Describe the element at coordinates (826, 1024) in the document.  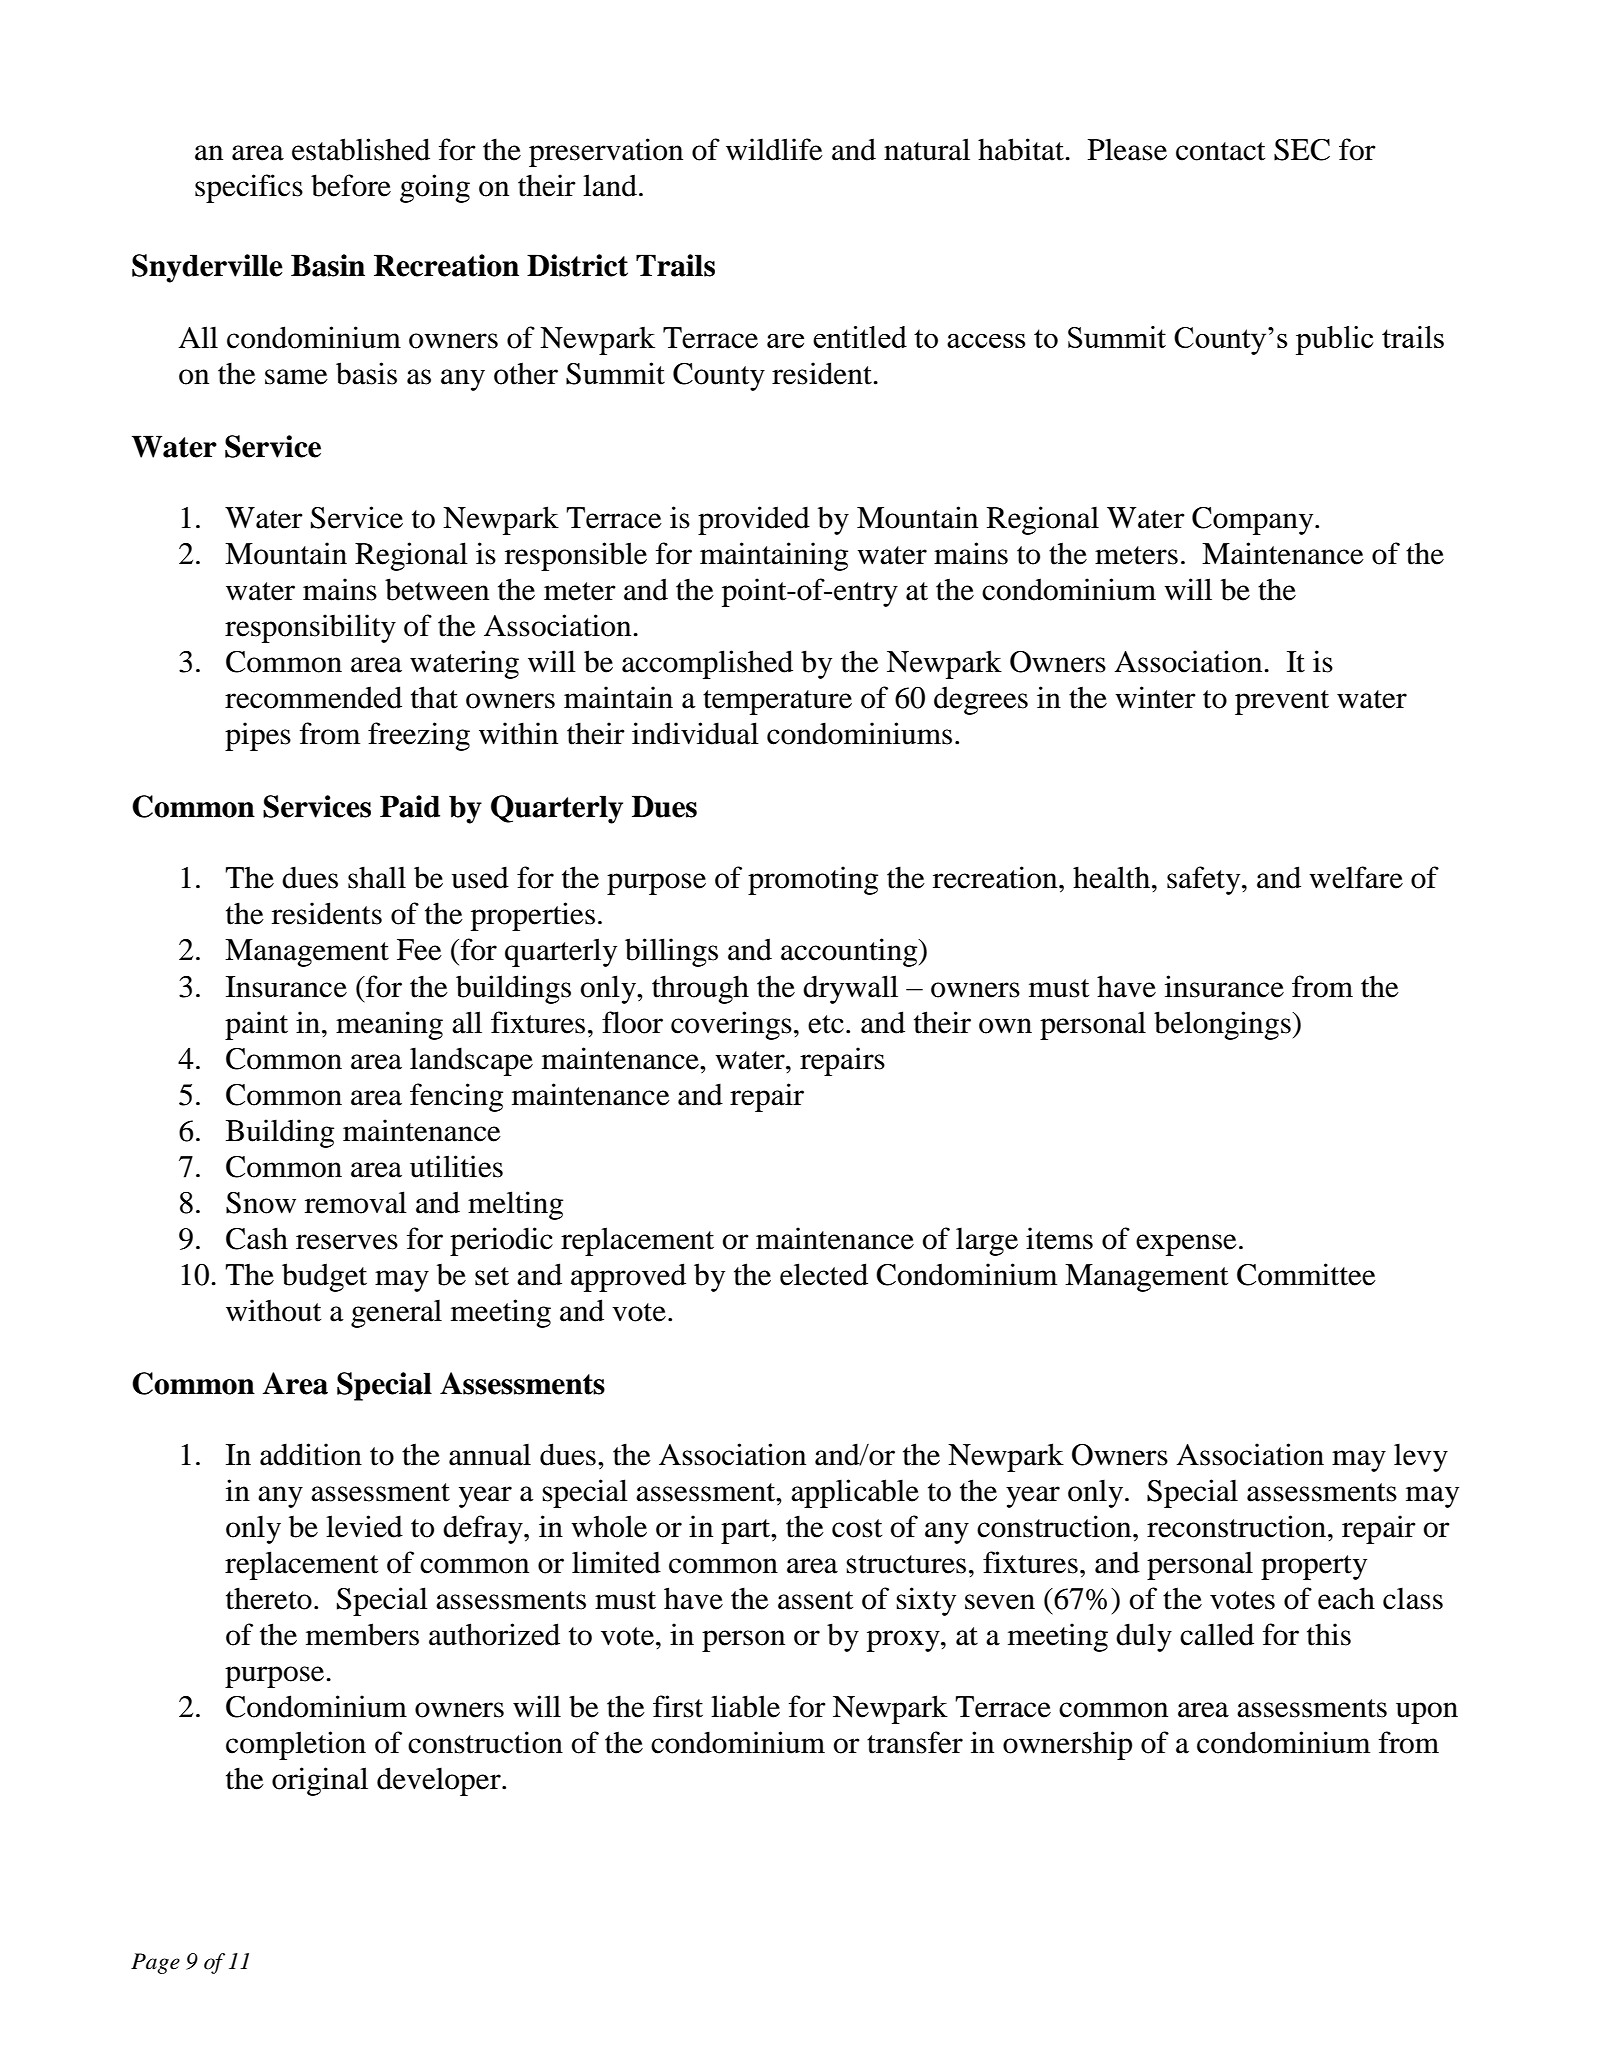
I see `etc` at that location.
